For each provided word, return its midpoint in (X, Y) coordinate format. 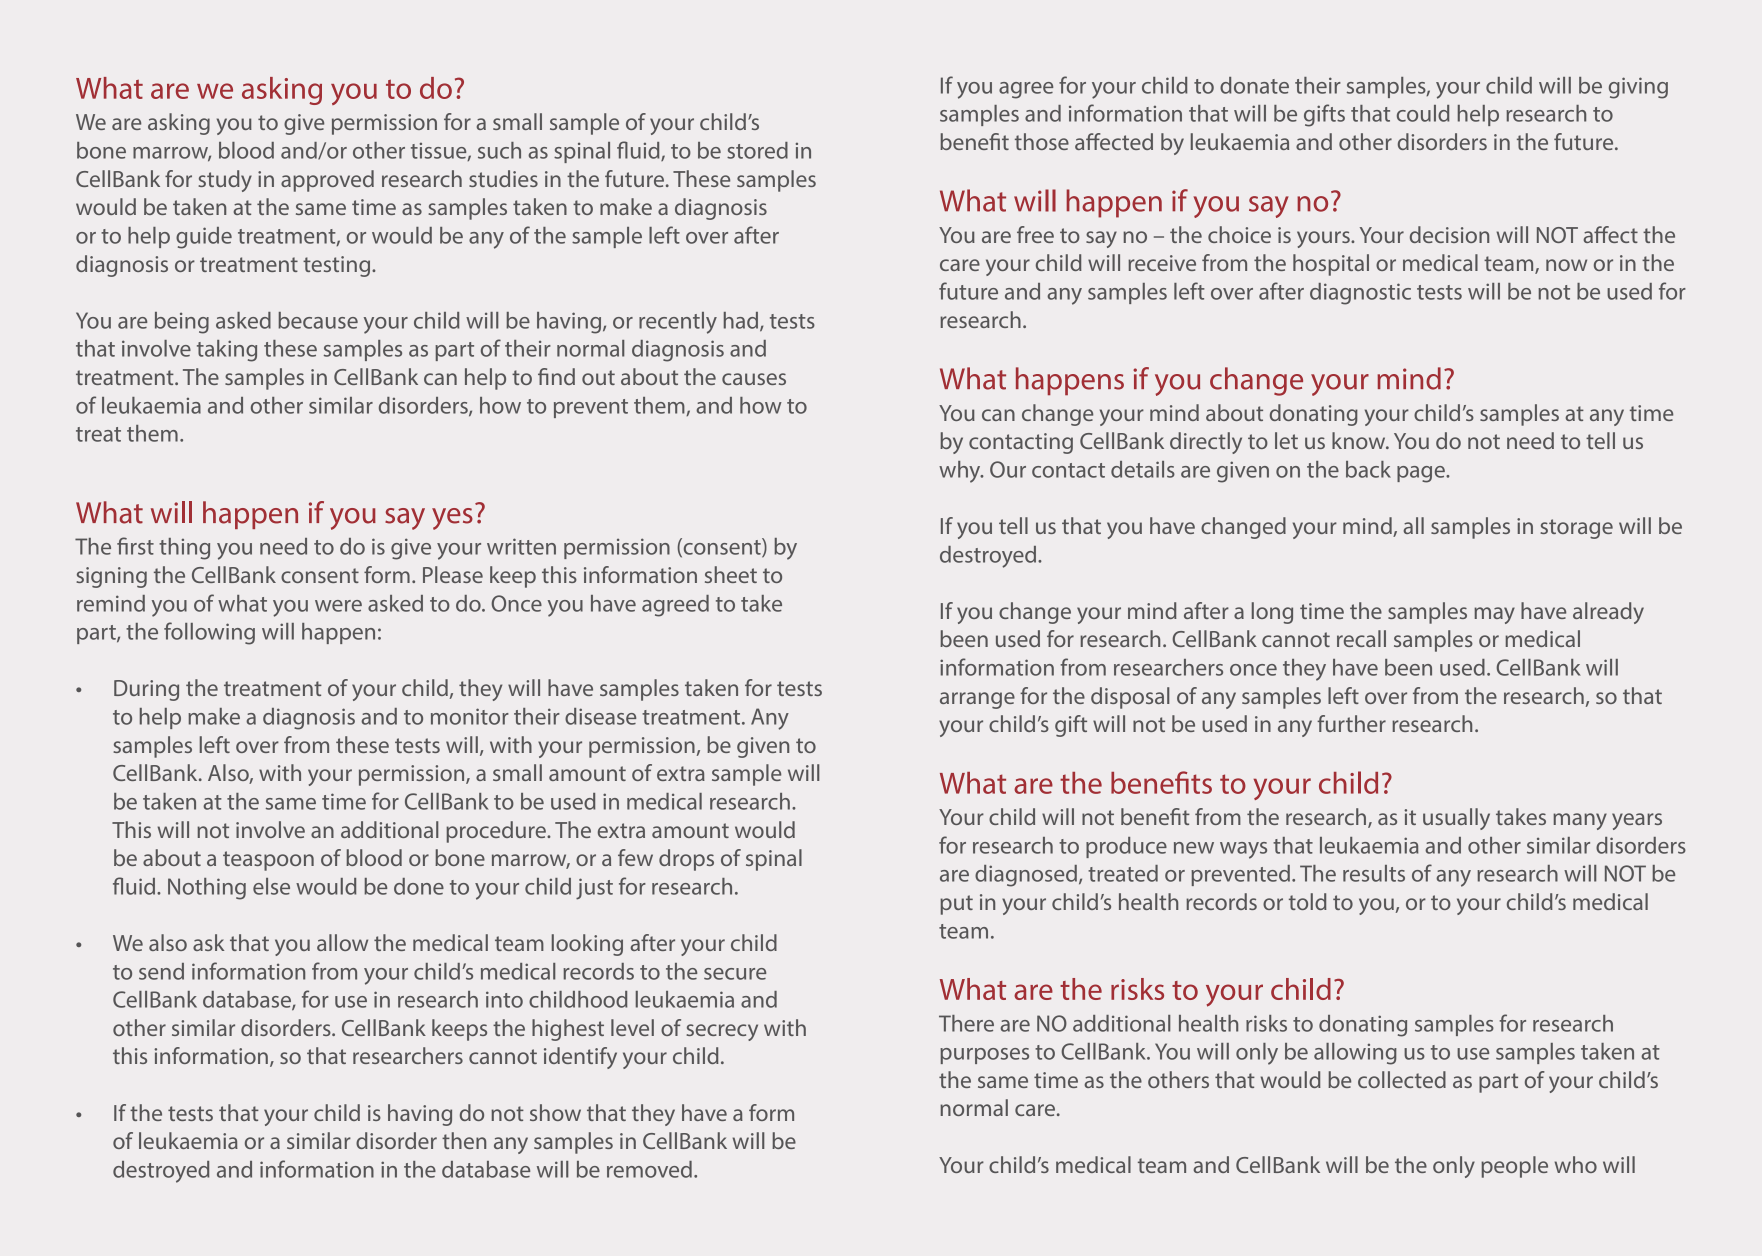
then (464, 1140)
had (742, 321)
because (318, 320)
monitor (470, 716)
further (1351, 723)
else (271, 886)
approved (327, 181)
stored (757, 150)
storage (1576, 529)
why (961, 472)
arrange (977, 700)
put (956, 905)
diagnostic (1360, 294)
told (1308, 901)
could (1423, 113)
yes (452, 519)
